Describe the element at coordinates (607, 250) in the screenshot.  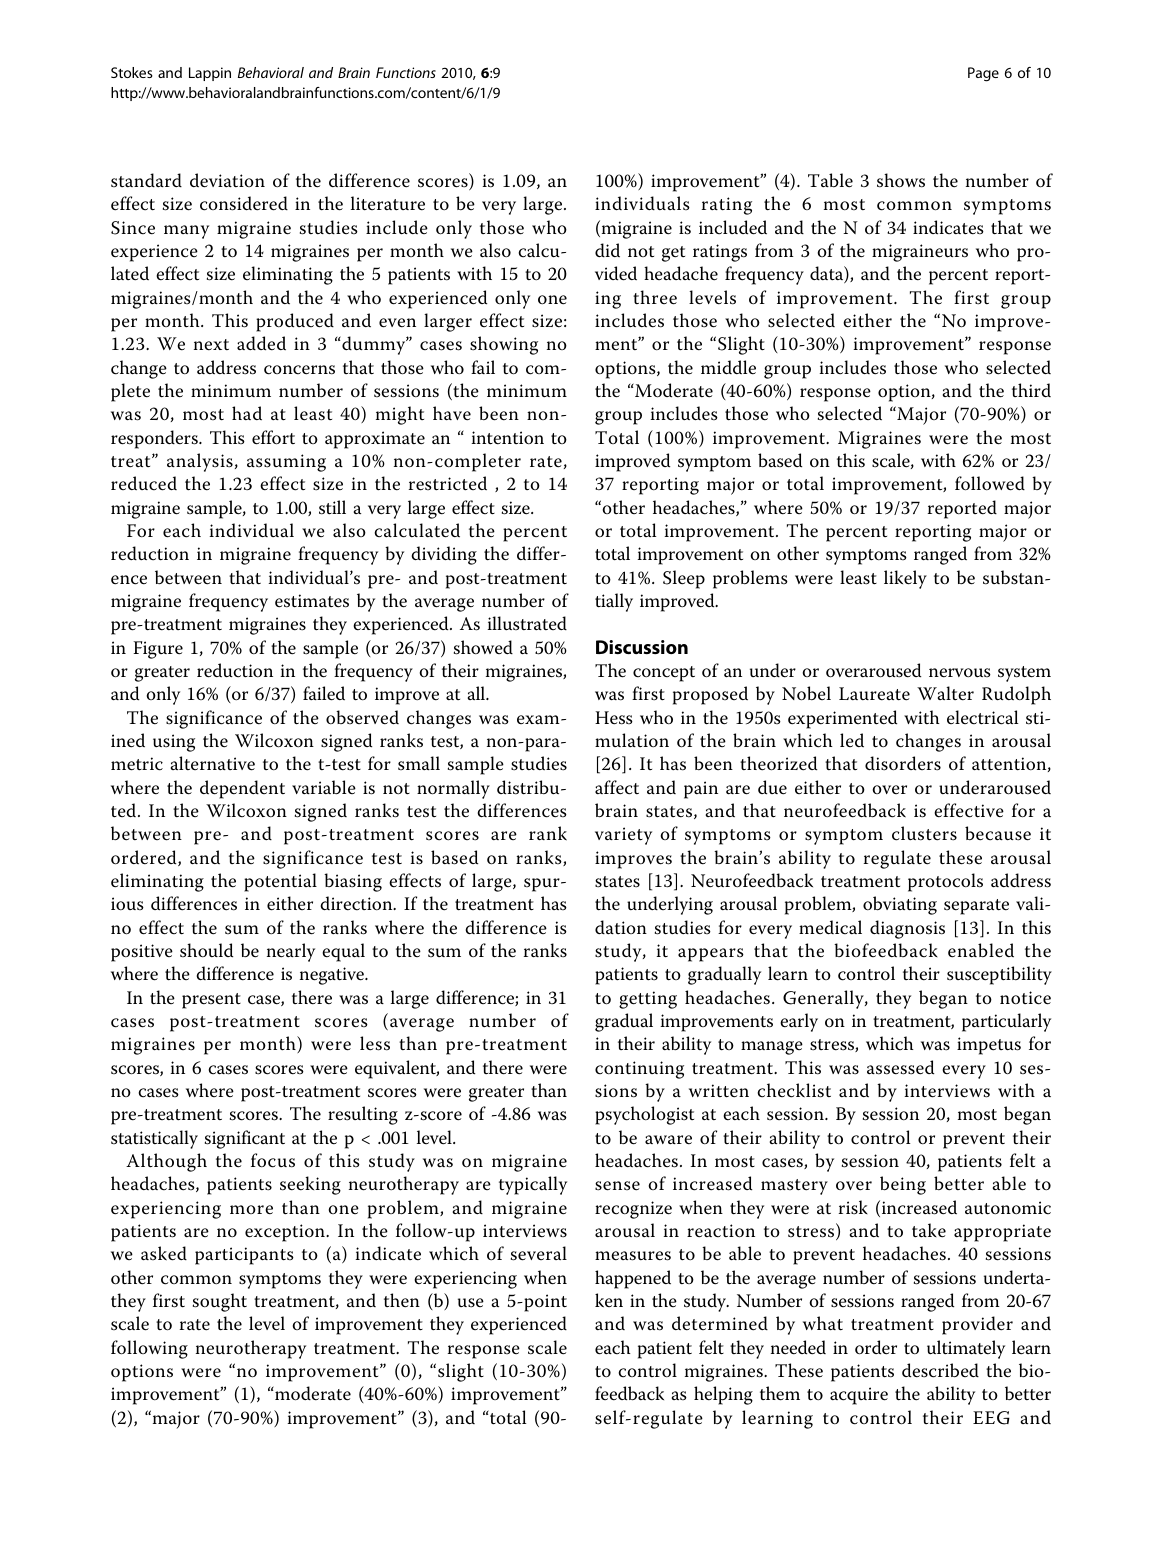
I see `did` at that location.
